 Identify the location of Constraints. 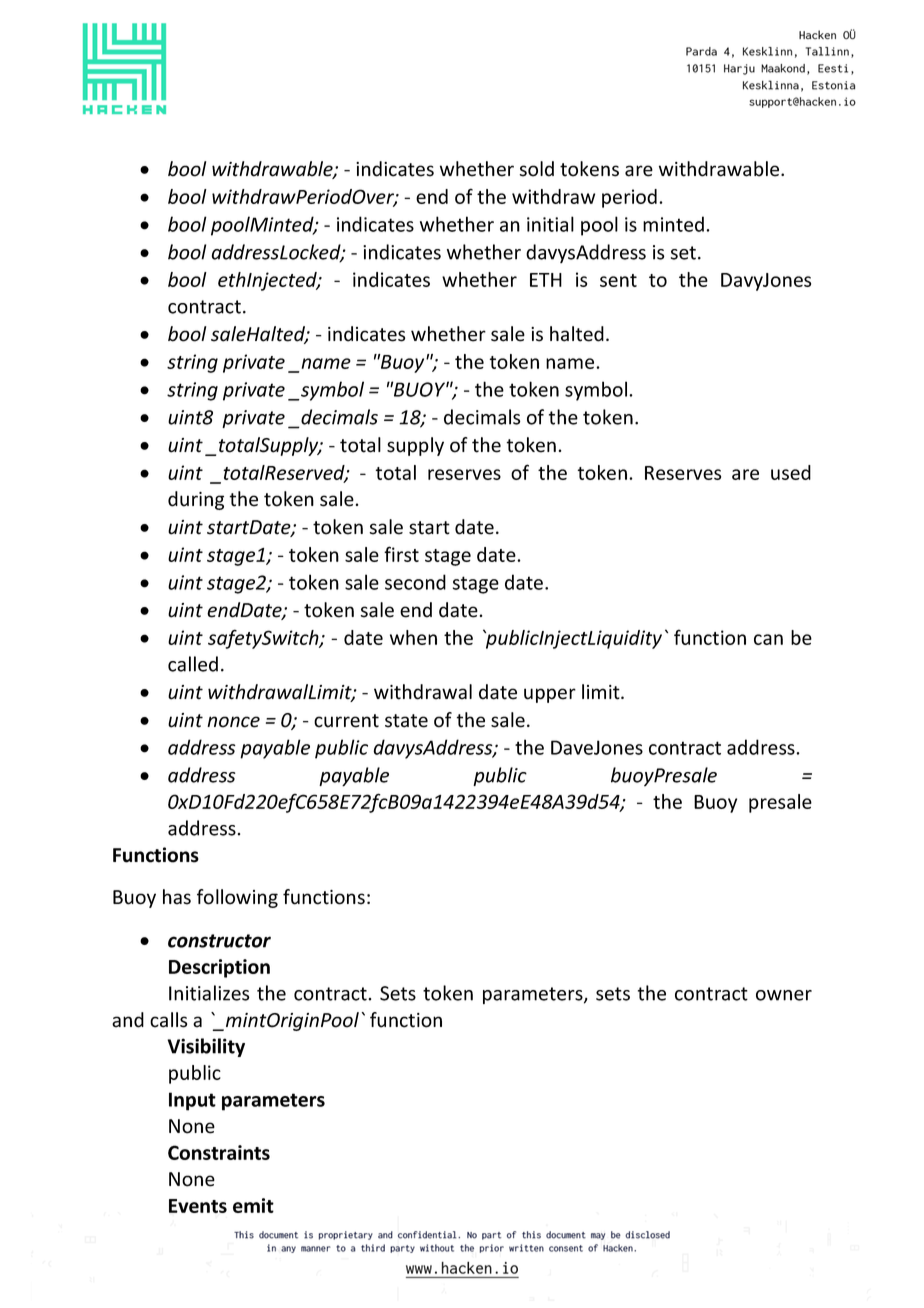
(219, 1152).
